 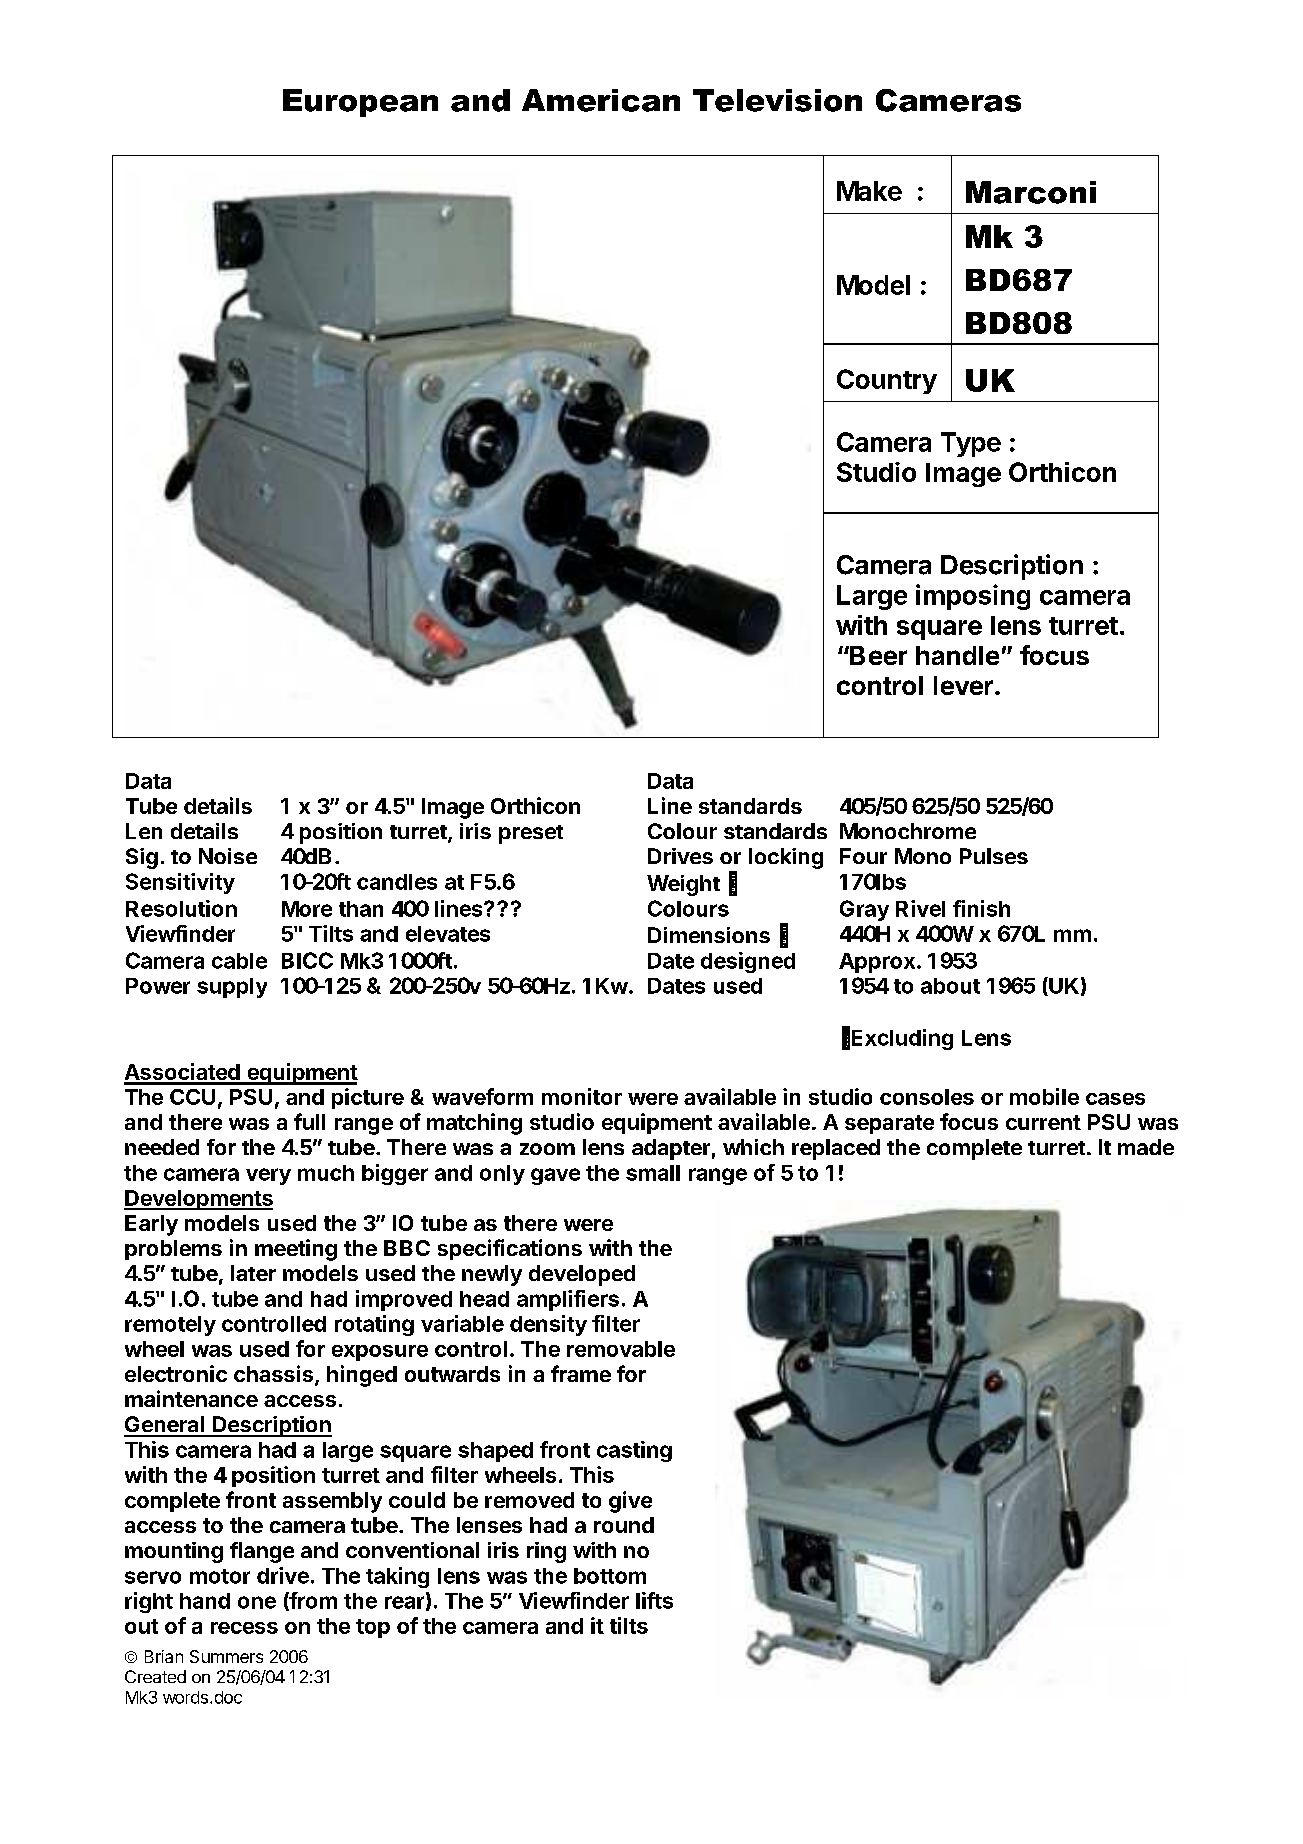 What do you see at coordinates (601, 100) in the document?
I see `American` at bounding box center [601, 100].
